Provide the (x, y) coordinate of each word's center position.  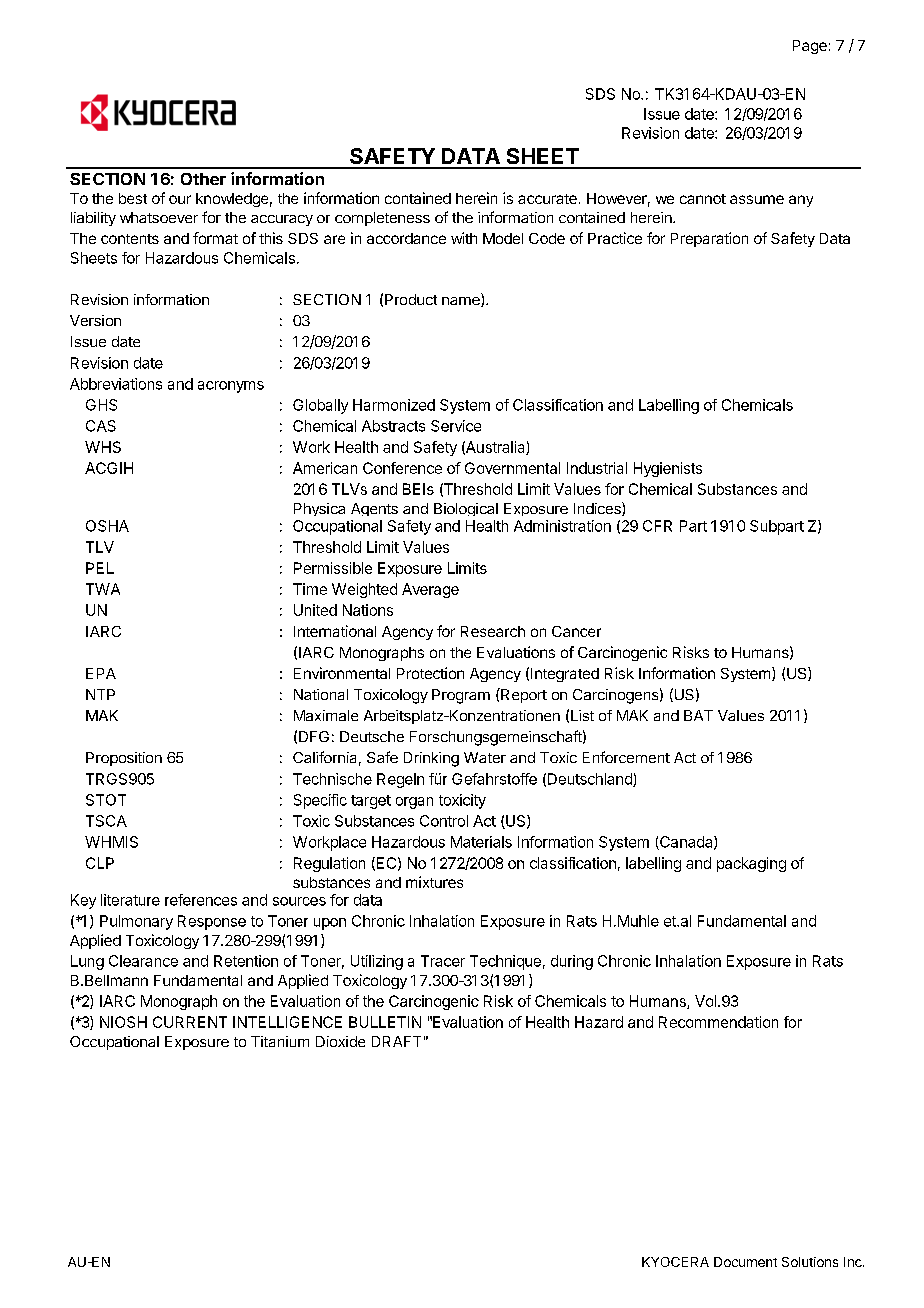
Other (203, 179)
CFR (657, 526)
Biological (466, 509)
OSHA (107, 526)
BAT (698, 715)
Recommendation (718, 1022)
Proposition (124, 759)
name (462, 302)
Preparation (709, 239)
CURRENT (190, 1022)
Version (95, 320)
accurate (547, 199)
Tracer (443, 961)
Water (485, 757)
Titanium (280, 1041)
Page (810, 47)
